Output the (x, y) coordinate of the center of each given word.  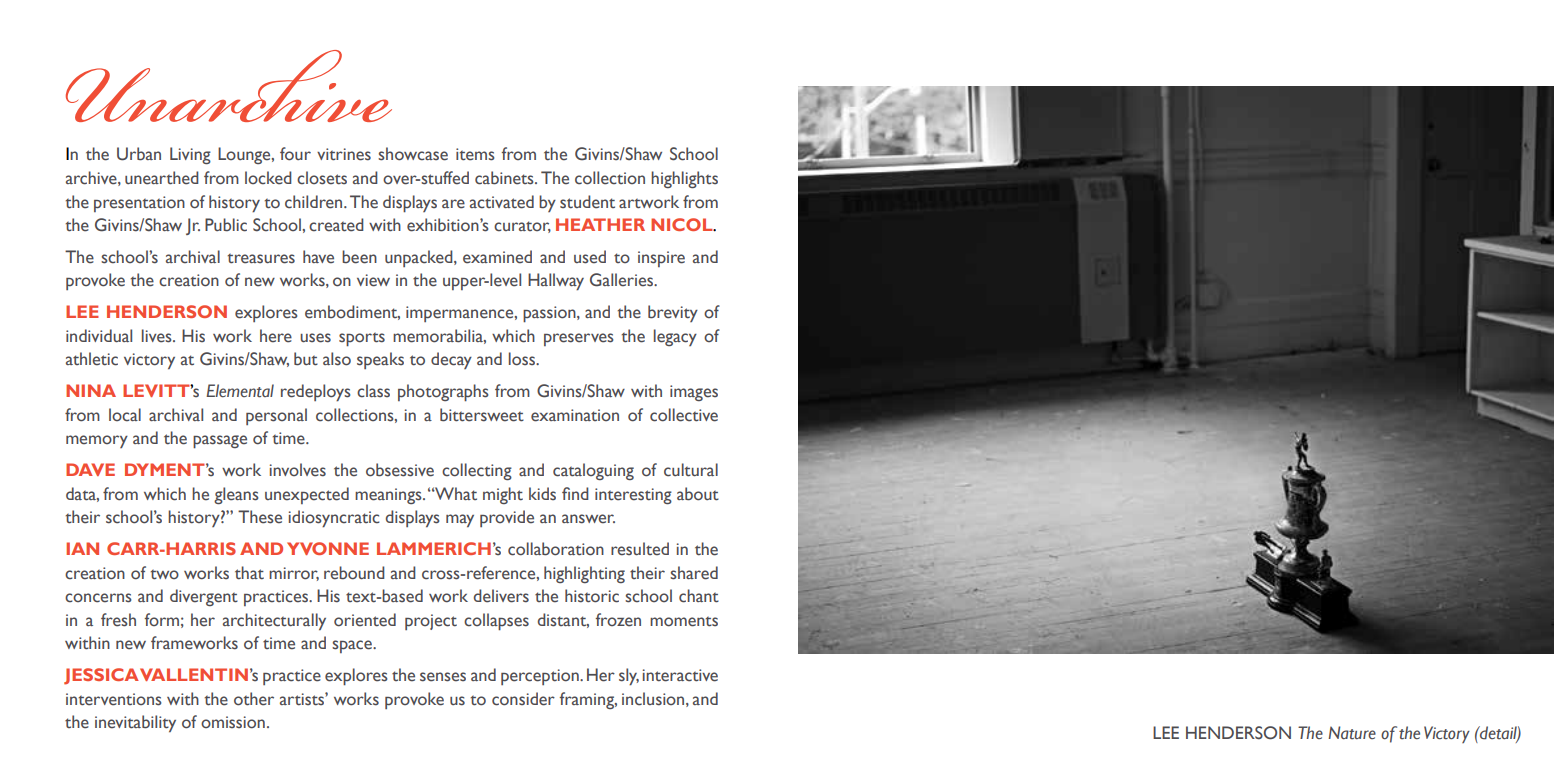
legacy (675, 337)
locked (268, 178)
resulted (640, 549)
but (306, 359)
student (587, 202)
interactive (680, 675)
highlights (684, 179)
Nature (1352, 732)
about (698, 494)
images (694, 393)
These (260, 517)
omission (233, 722)
